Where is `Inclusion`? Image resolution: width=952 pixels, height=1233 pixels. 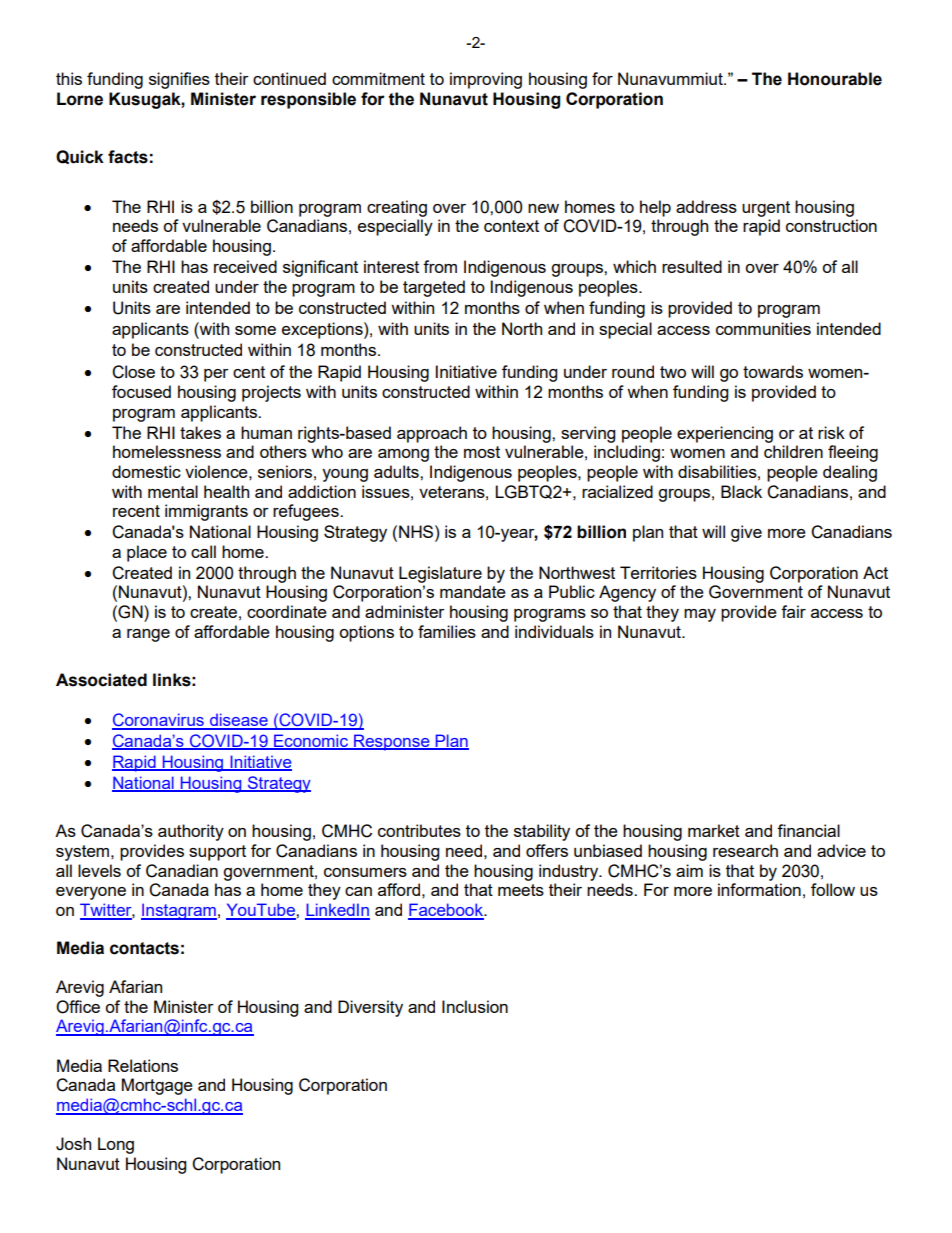 Inclusion is located at coordinates (475, 1006).
